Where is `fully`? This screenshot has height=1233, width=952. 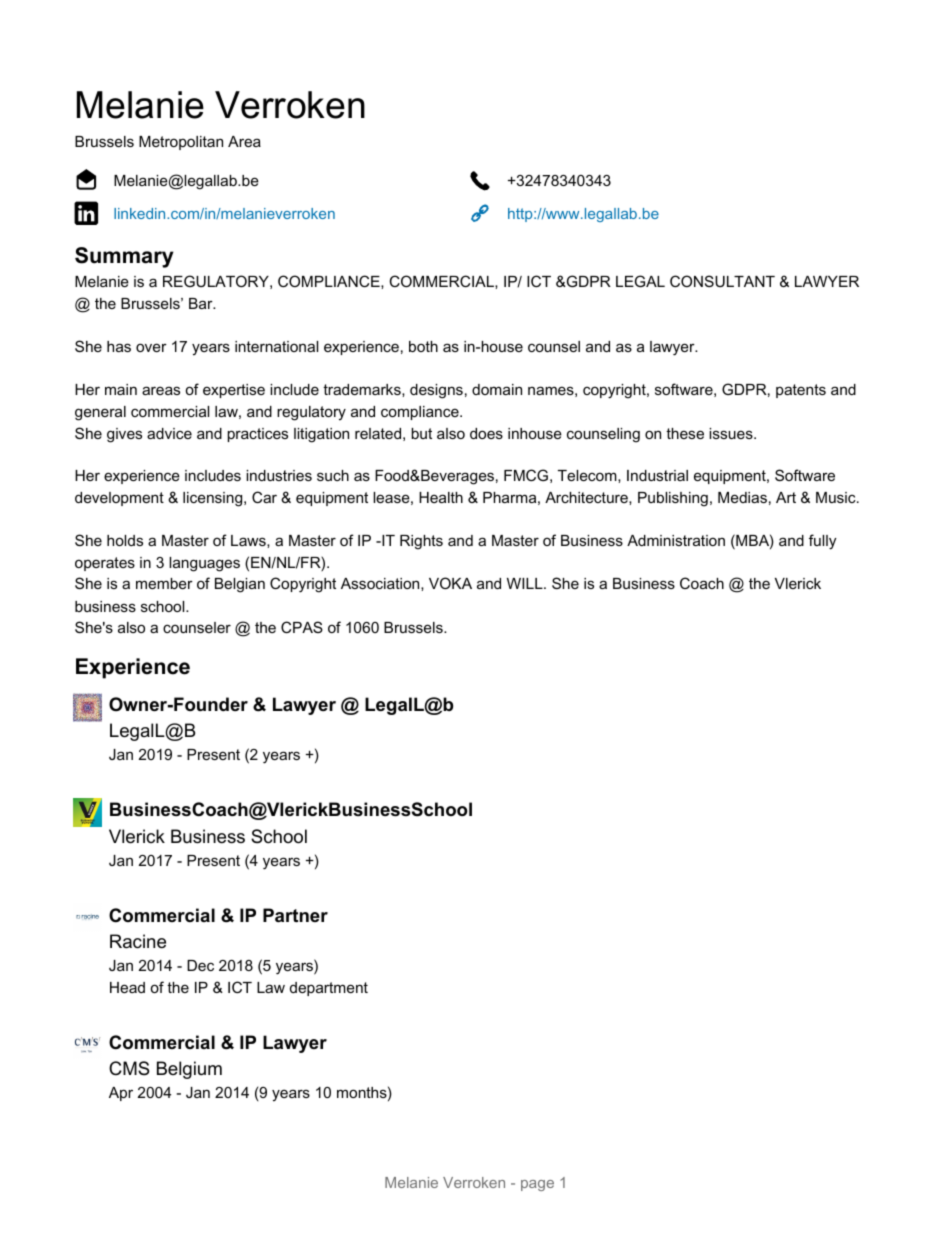
fully is located at coordinates (822, 542).
